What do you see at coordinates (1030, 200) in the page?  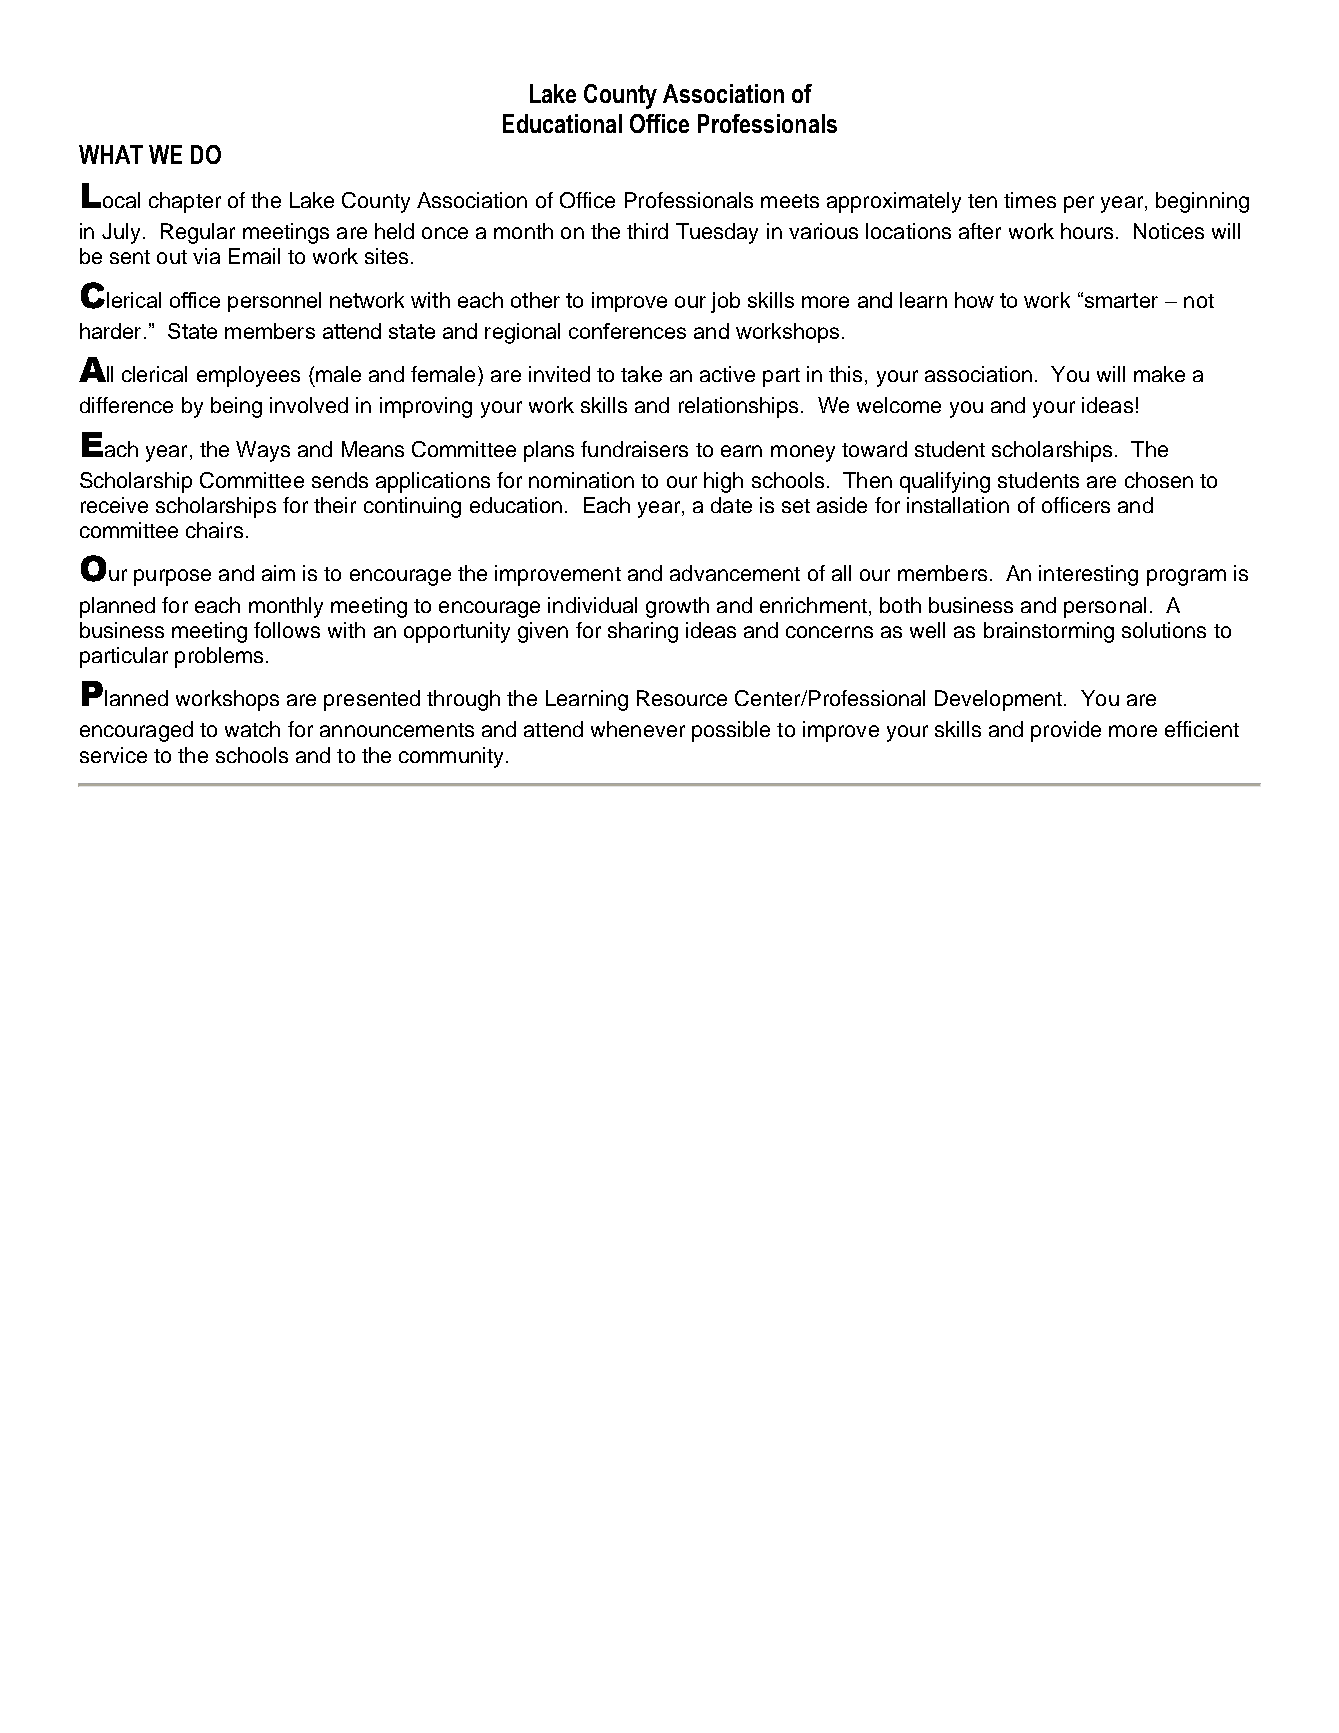 I see `times` at bounding box center [1030, 200].
